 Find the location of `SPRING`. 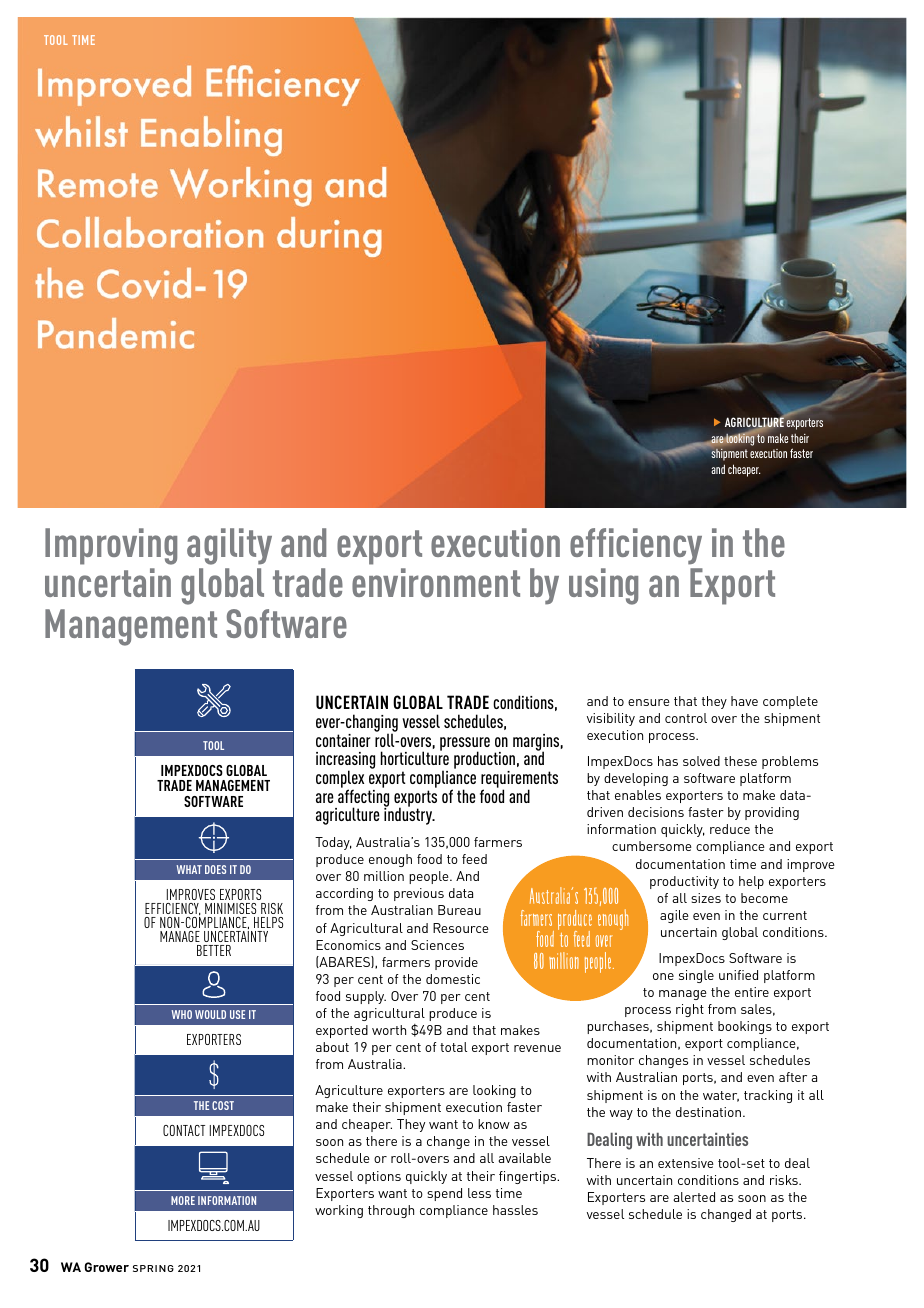

SPRING is located at coordinates (153, 1268).
